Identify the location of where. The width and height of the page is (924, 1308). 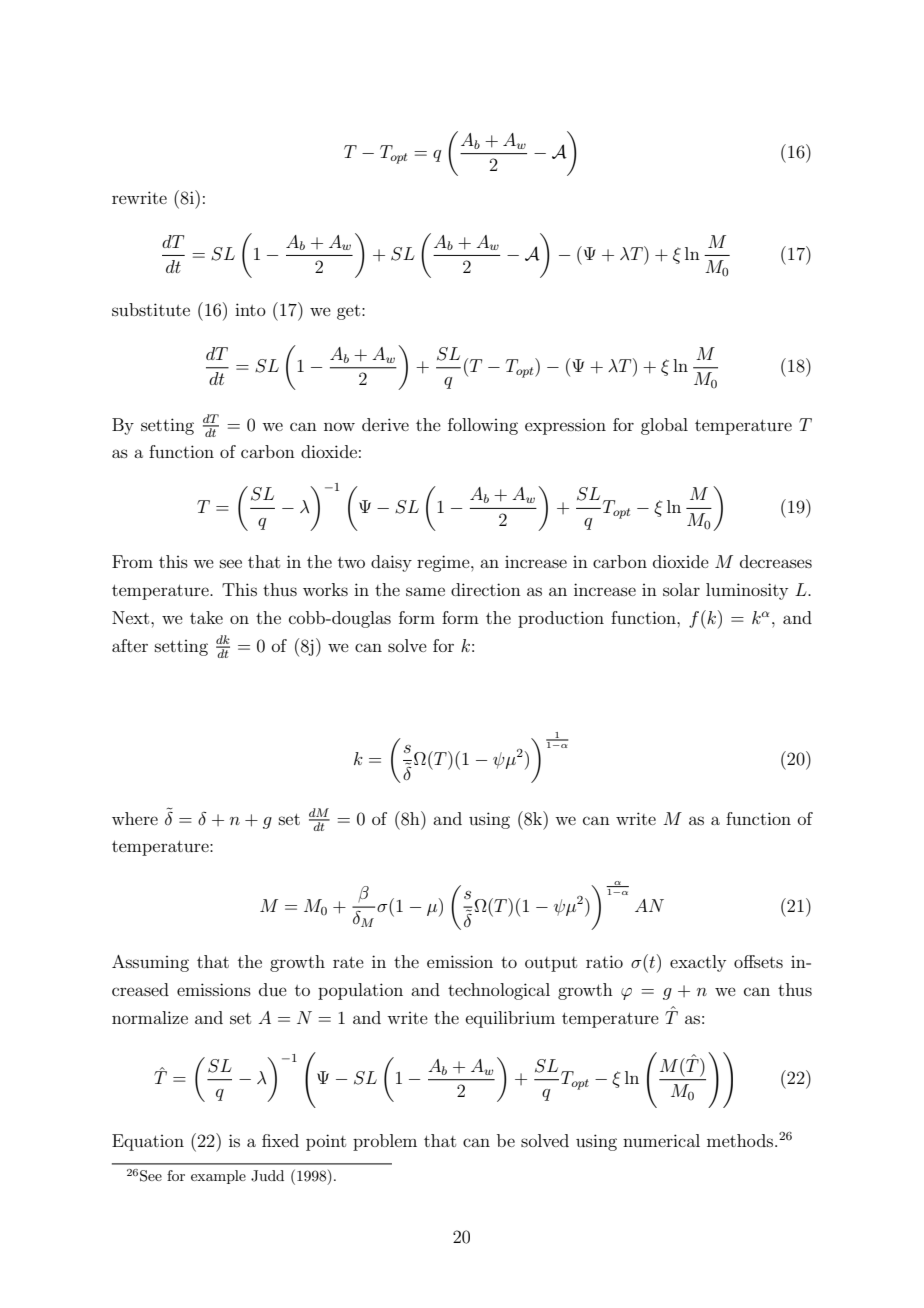
(135, 818).
